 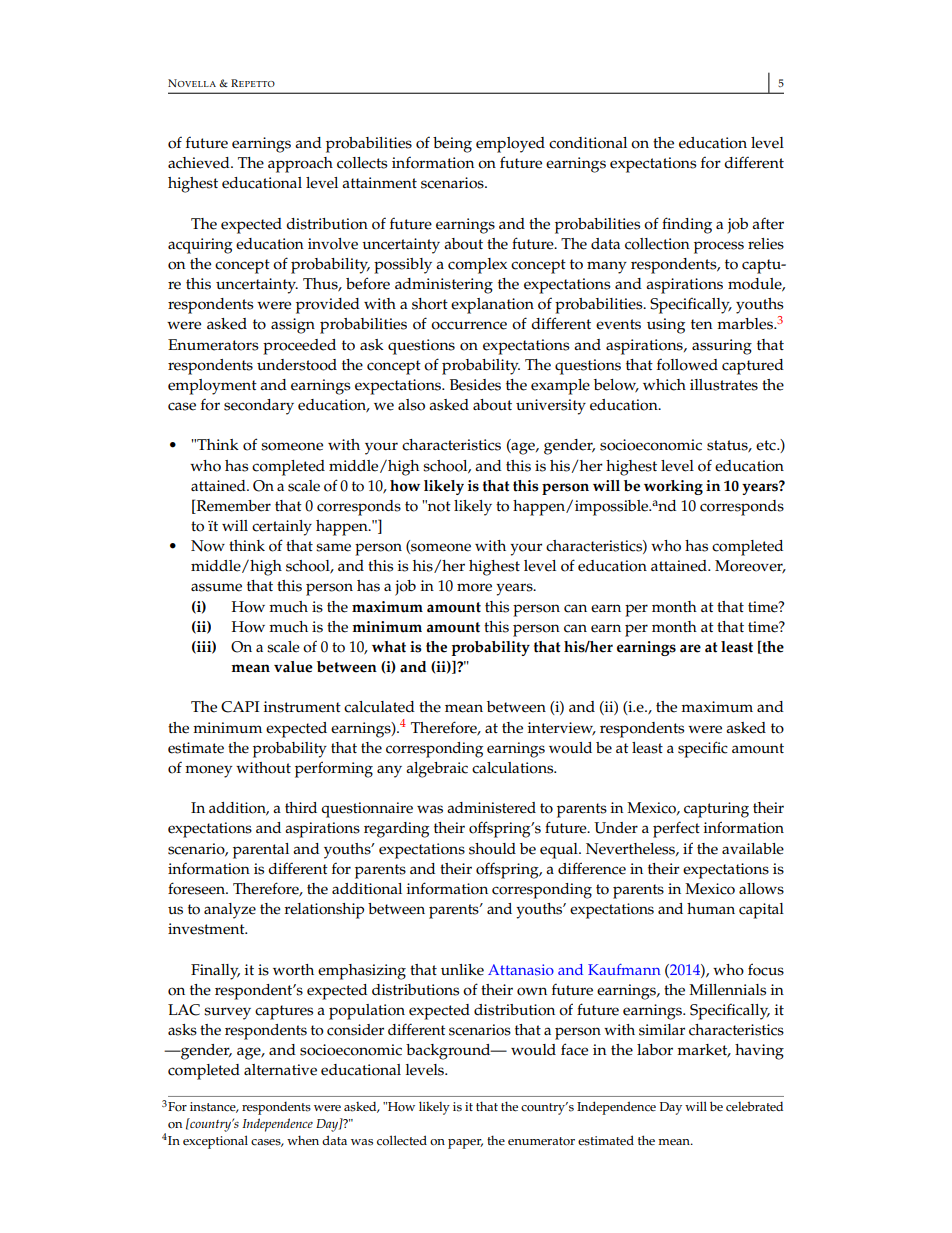 I want to click on finding, so click(x=687, y=225).
